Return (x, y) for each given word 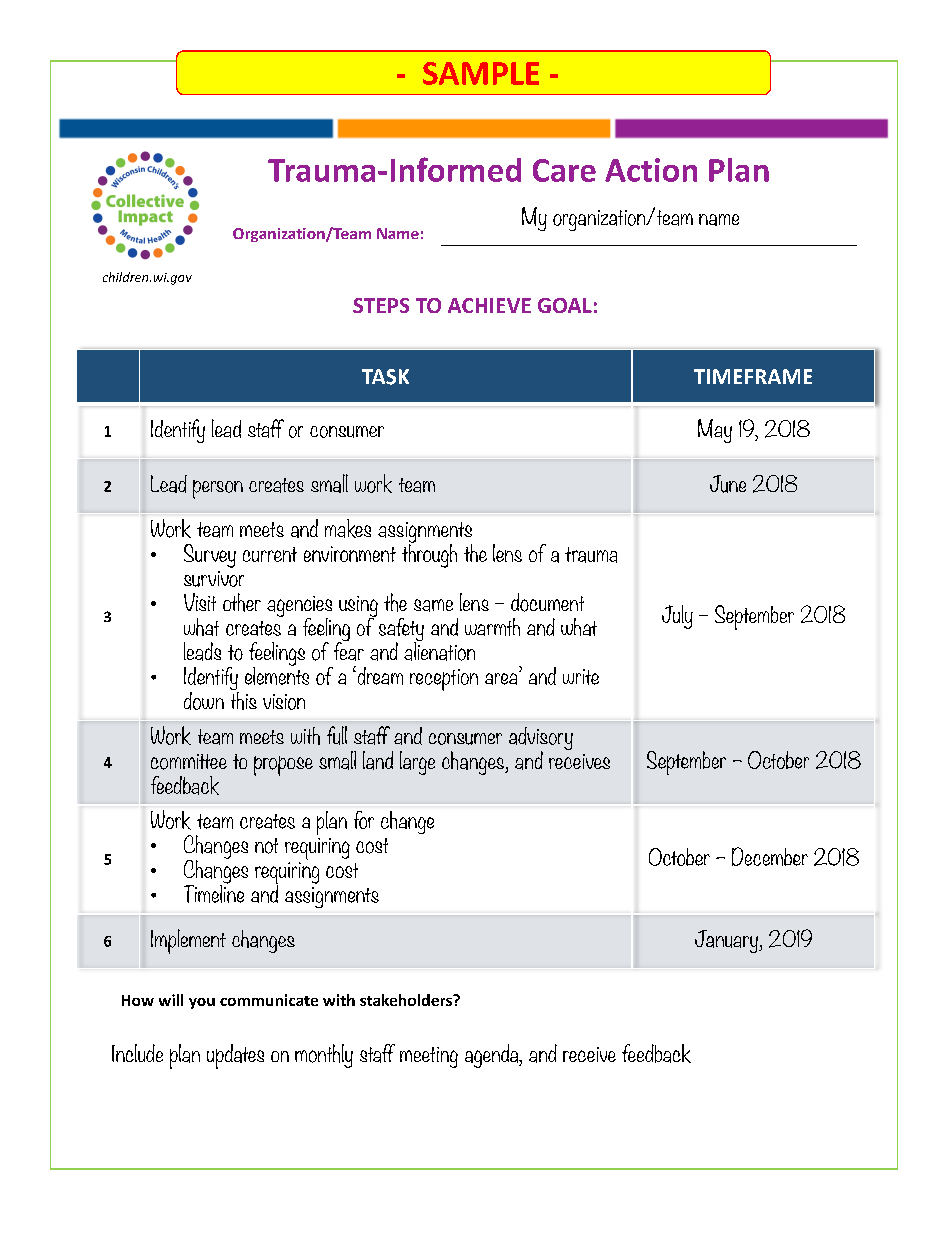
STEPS (381, 305)
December (770, 856)
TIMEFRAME (753, 376)
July (677, 617)
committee (189, 762)
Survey (210, 556)
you (202, 1003)
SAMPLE (481, 73)
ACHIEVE (489, 305)
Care (564, 170)
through (429, 554)
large (417, 763)
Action (651, 170)
